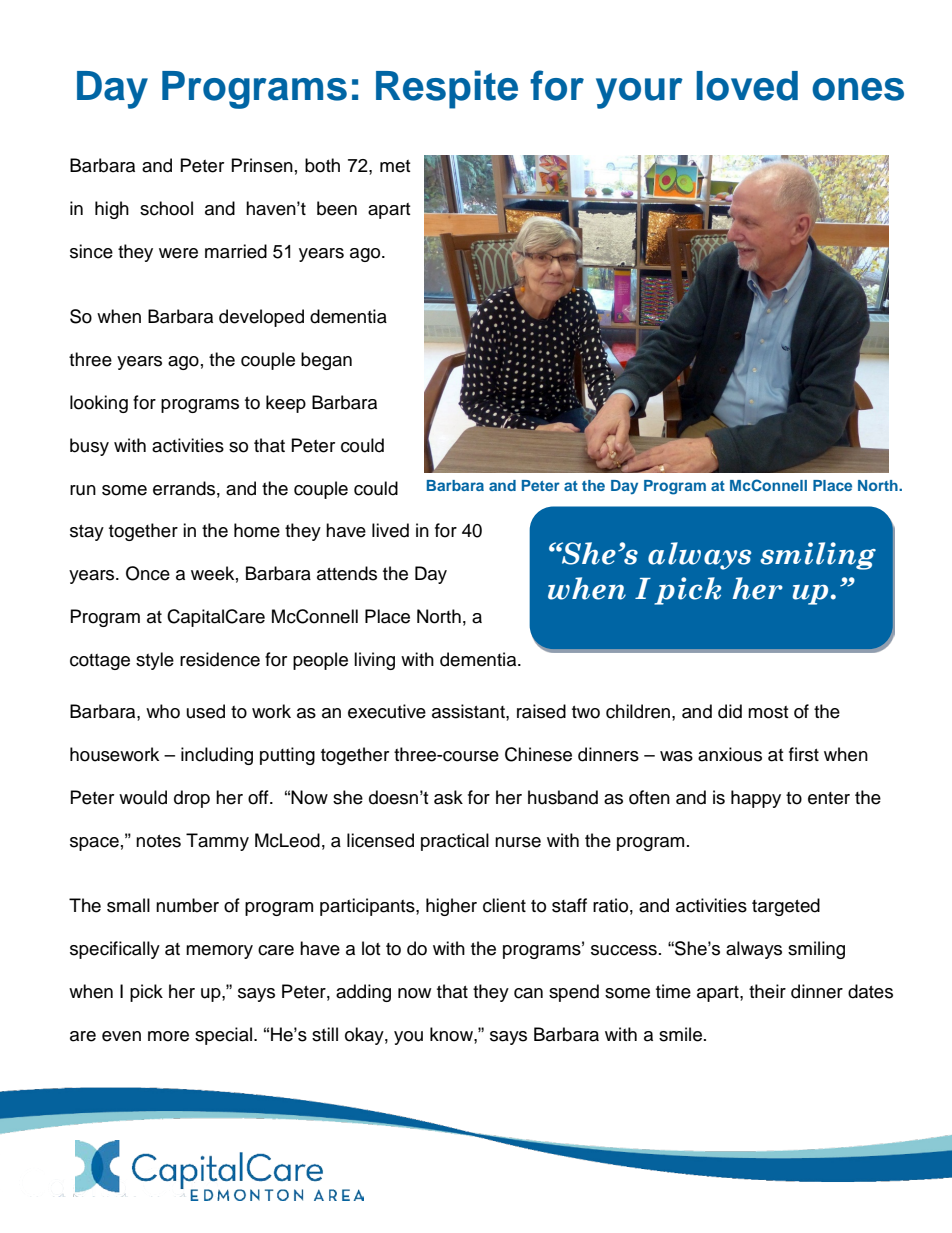 Image resolution: width=952 pixels, height=1233 pixels. Describe the element at coordinates (148, 573) in the screenshot. I see `Once` at that location.
